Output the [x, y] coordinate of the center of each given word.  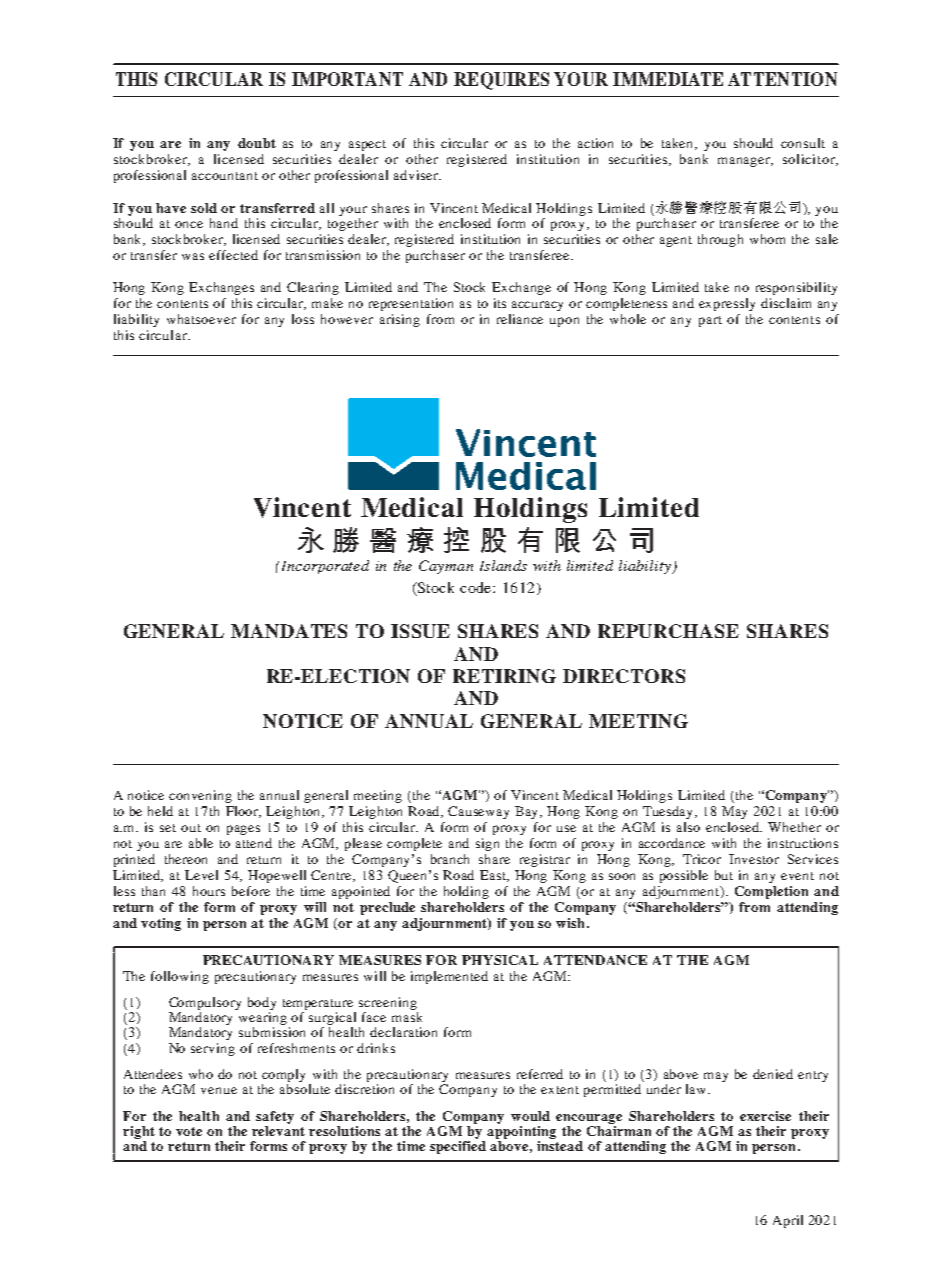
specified [458, 1147]
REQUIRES [501, 81]
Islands [503, 565]
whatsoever [201, 319]
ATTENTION [782, 79]
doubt [257, 143]
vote [189, 1131]
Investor [754, 859]
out [191, 828]
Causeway [478, 812]
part [710, 321]
